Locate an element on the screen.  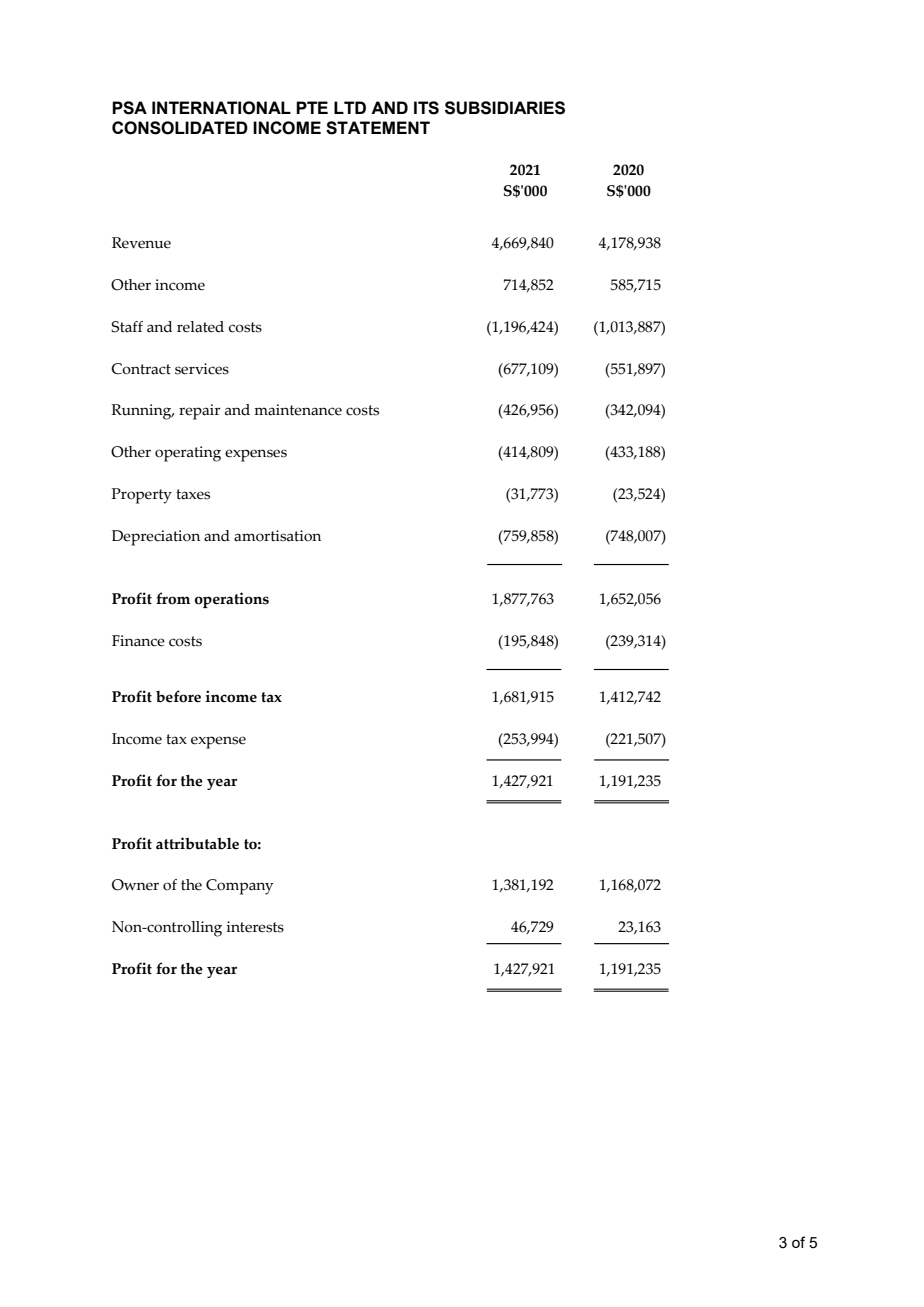
CONSOLIDATED is located at coordinates (180, 128).
